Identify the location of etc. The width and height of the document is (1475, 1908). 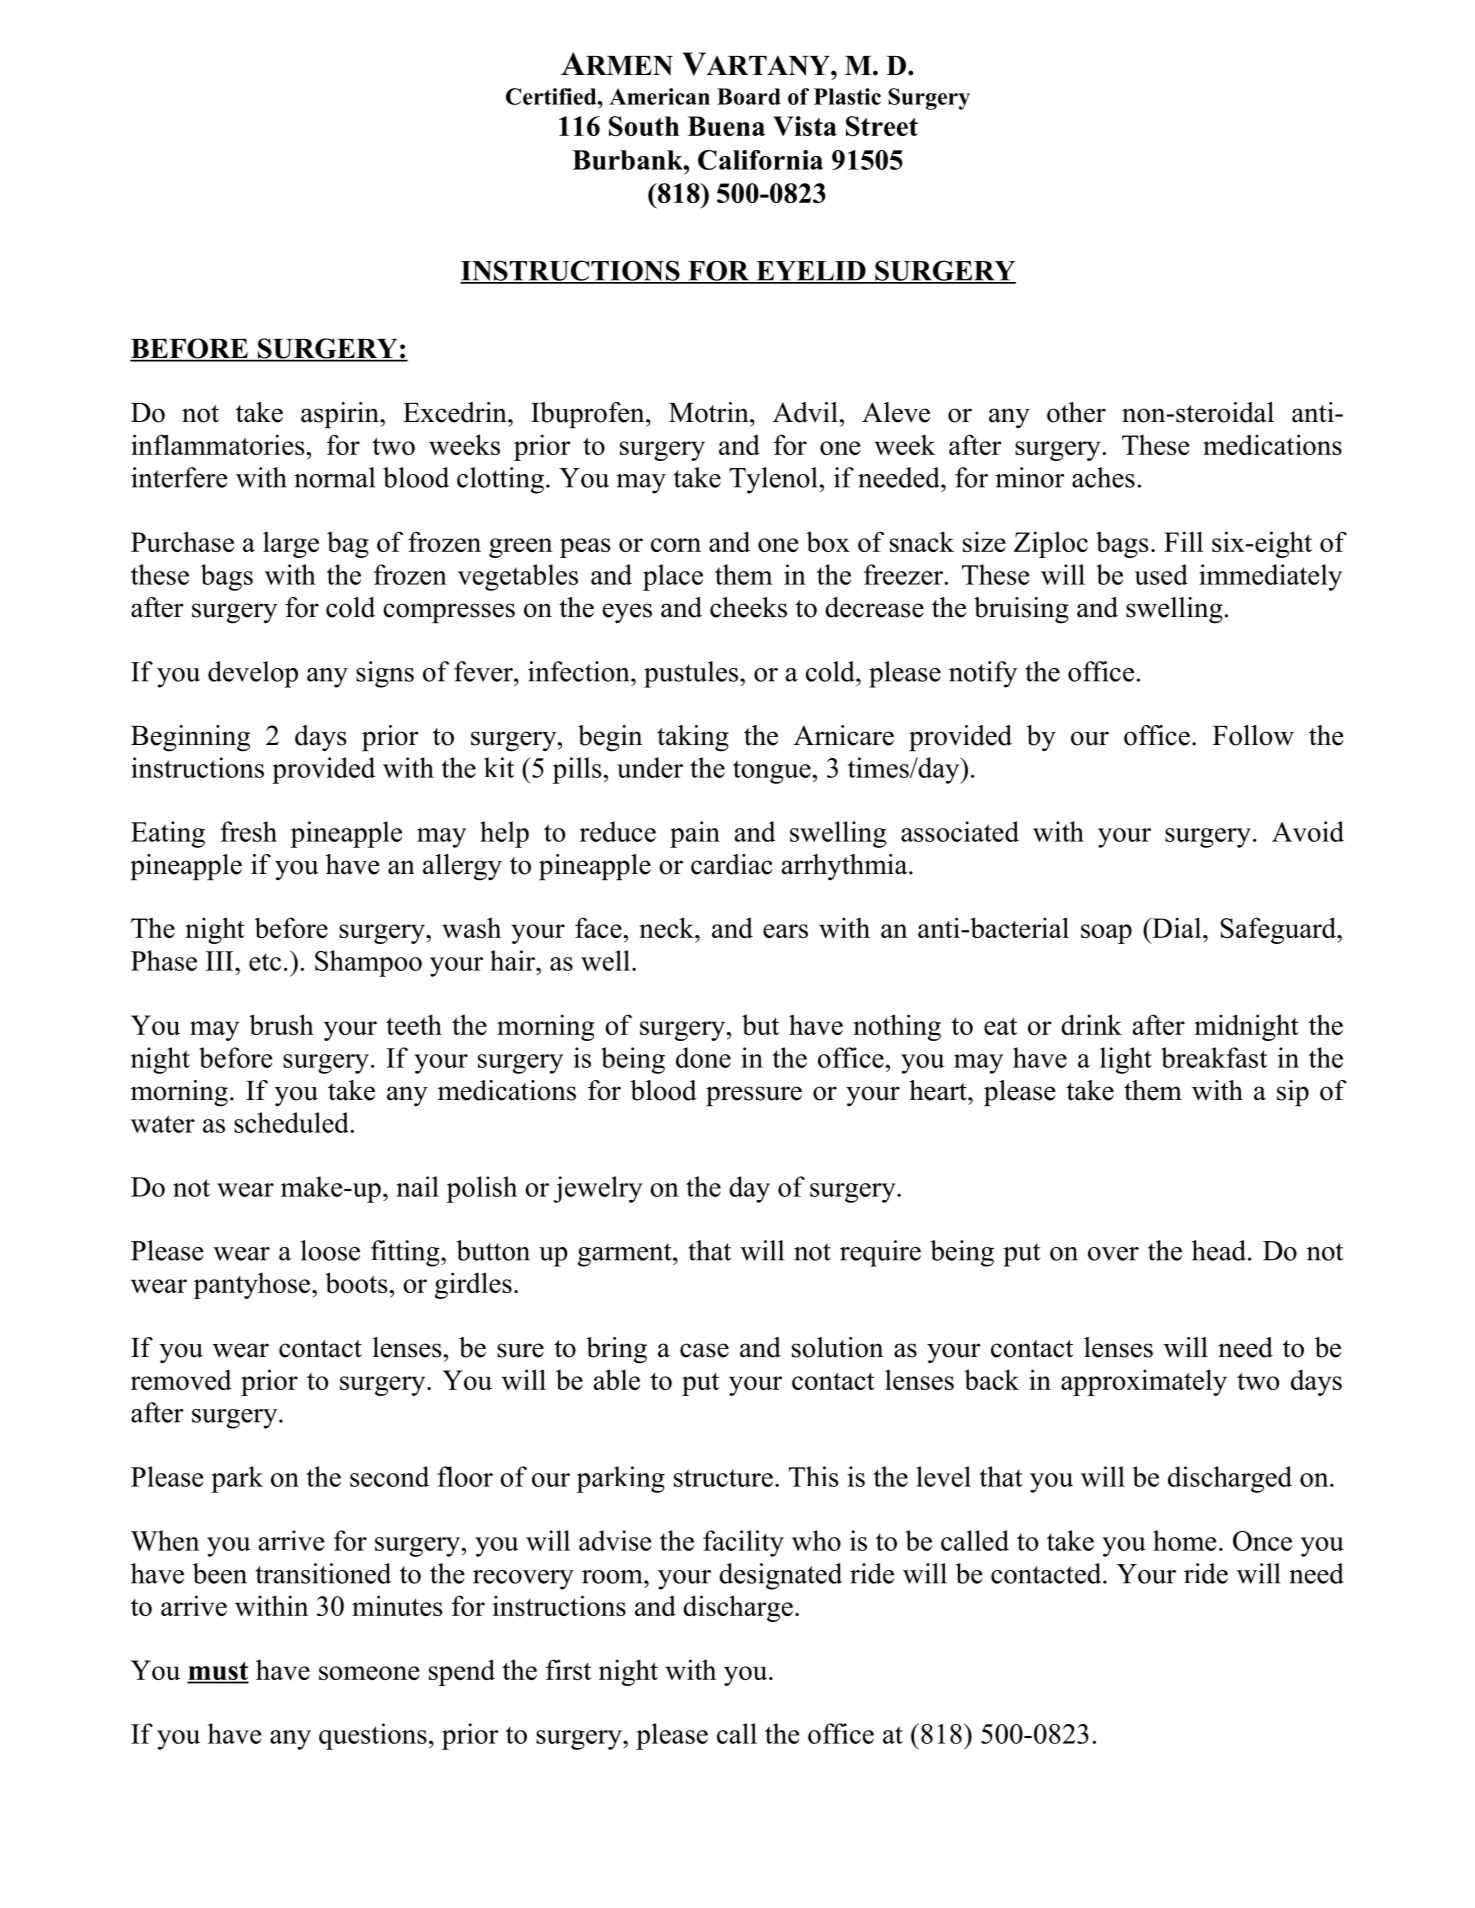
(265, 962).
